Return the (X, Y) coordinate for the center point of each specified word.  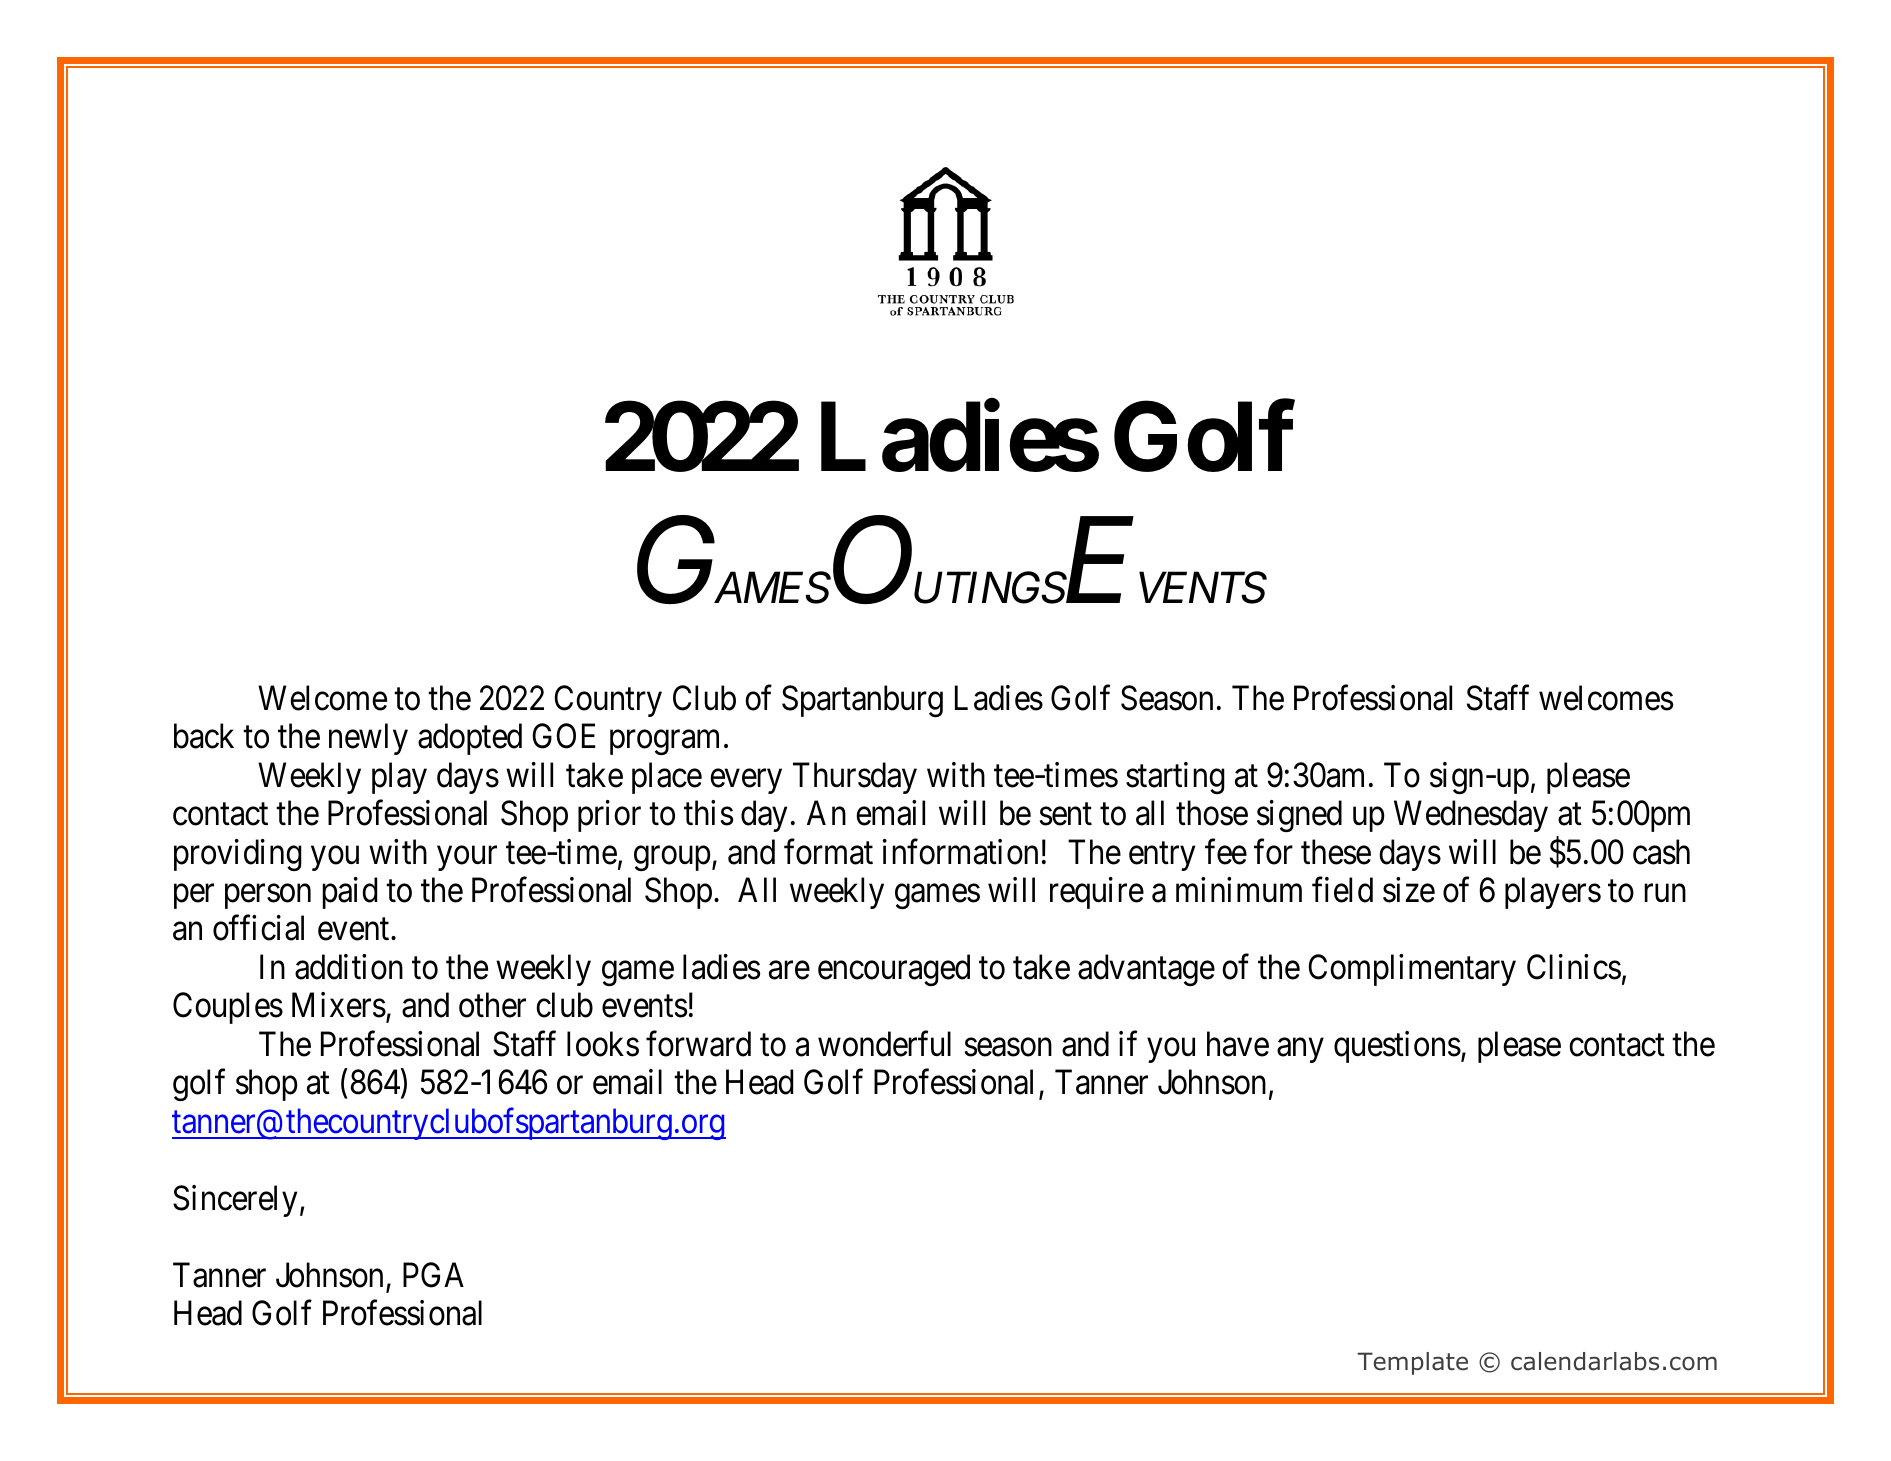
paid (349, 893)
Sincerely (235, 1201)
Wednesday (1471, 816)
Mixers (339, 1005)
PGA (433, 1275)
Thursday (855, 778)
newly (368, 739)
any (1300, 1050)
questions (1397, 1047)
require (1097, 893)
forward (698, 1044)
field (1342, 890)
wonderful (884, 1044)
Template (1413, 1363)
